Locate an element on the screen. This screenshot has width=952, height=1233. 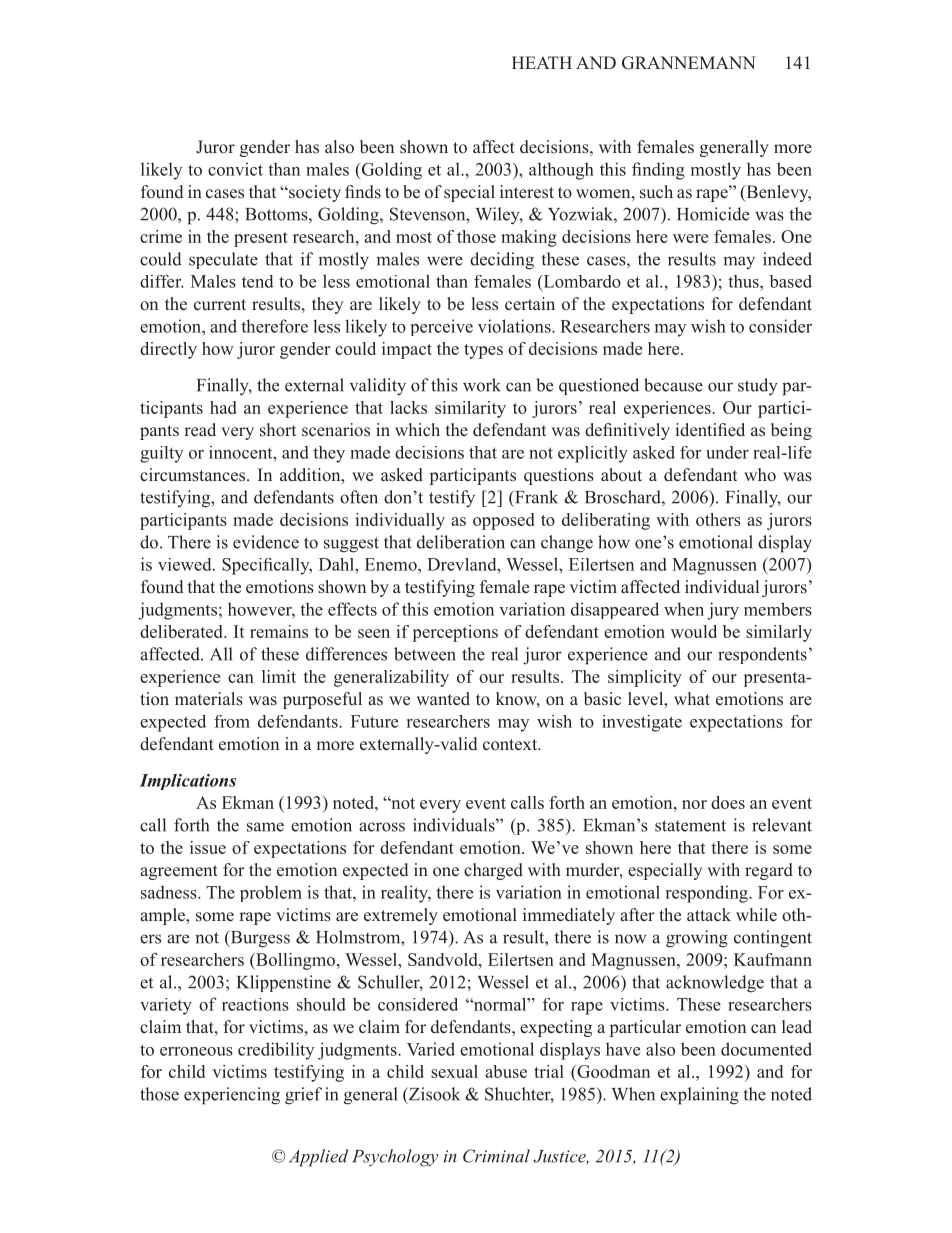
Criminal is located at coordinates (496, 1156).
